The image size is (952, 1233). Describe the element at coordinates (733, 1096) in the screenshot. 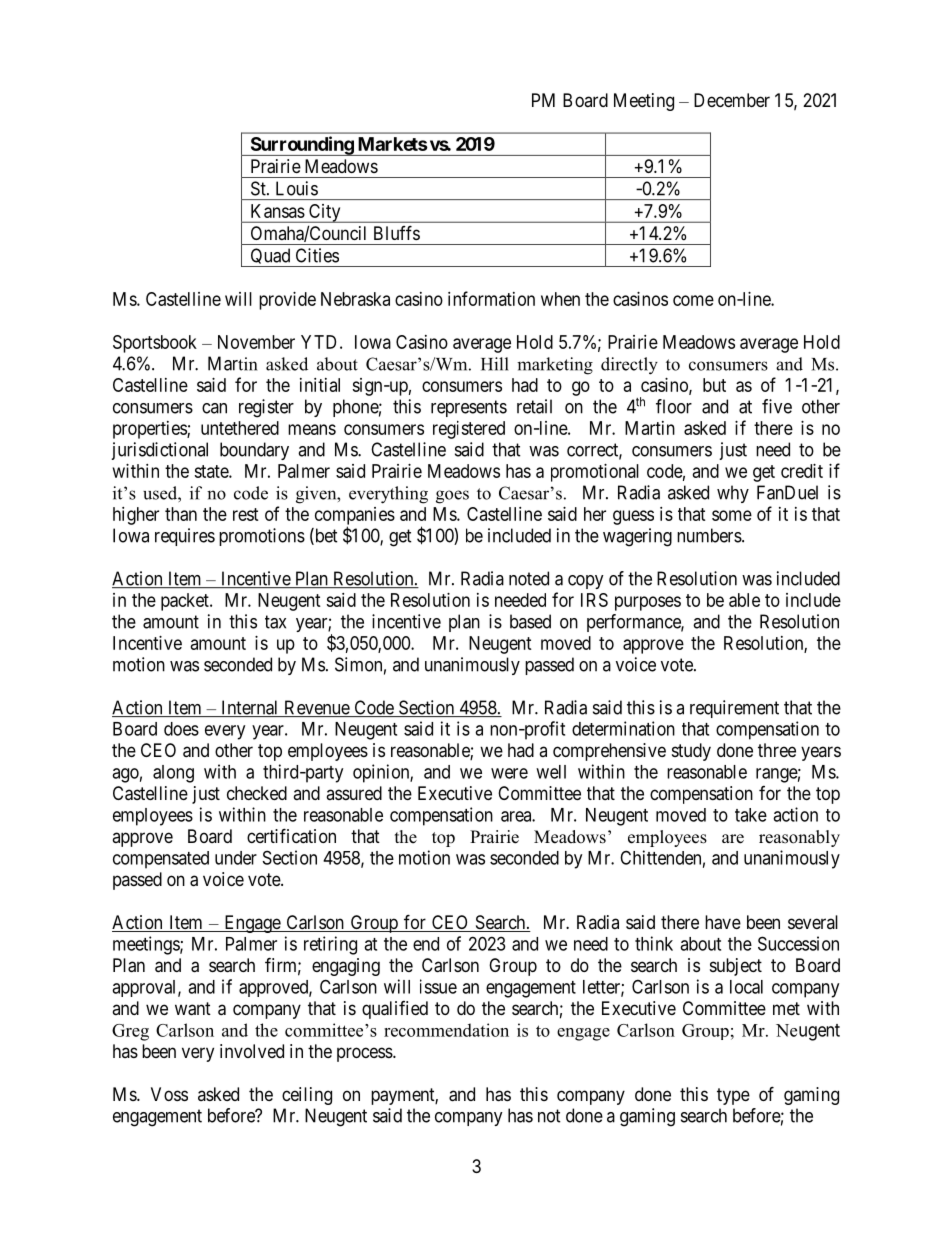

I see `type` at that location.
